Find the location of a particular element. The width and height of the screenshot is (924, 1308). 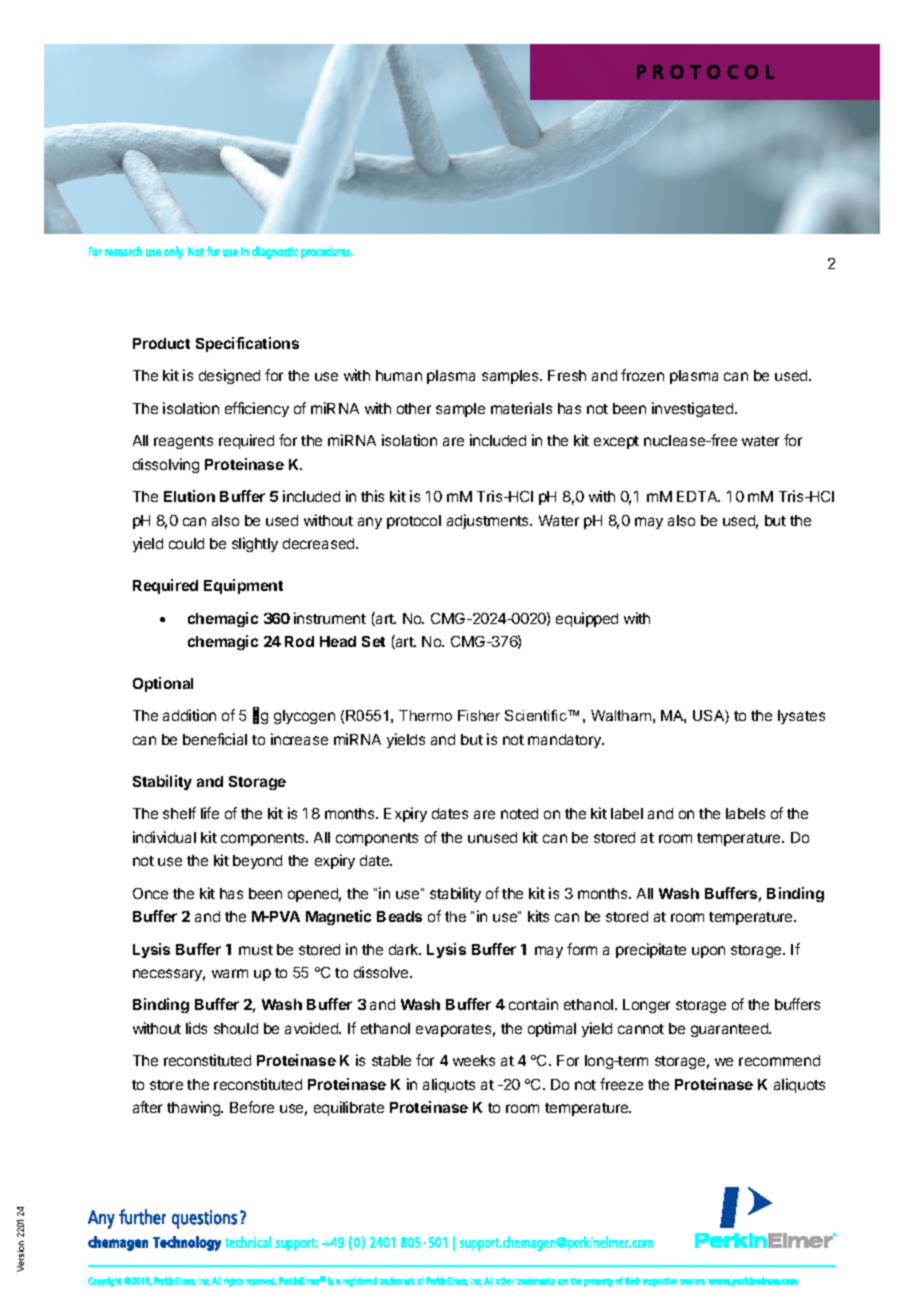

Before is located at coordinates (252, 1107).
